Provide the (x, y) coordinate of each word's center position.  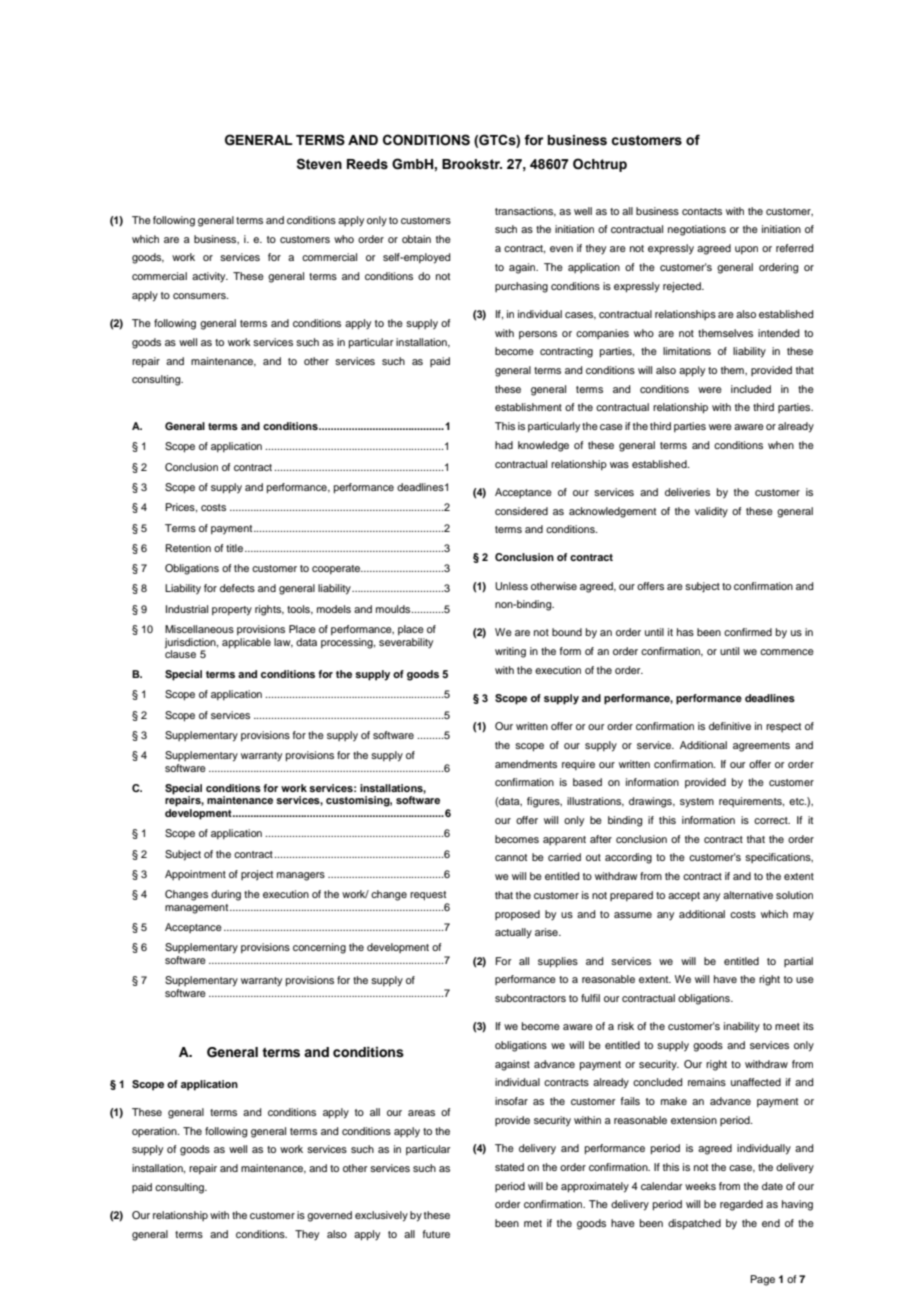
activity (210, 277)
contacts (702, 211)
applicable (246, 643)
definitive (730, 726)
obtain (416, 239)
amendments (526, 764)
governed (329, 1216)
